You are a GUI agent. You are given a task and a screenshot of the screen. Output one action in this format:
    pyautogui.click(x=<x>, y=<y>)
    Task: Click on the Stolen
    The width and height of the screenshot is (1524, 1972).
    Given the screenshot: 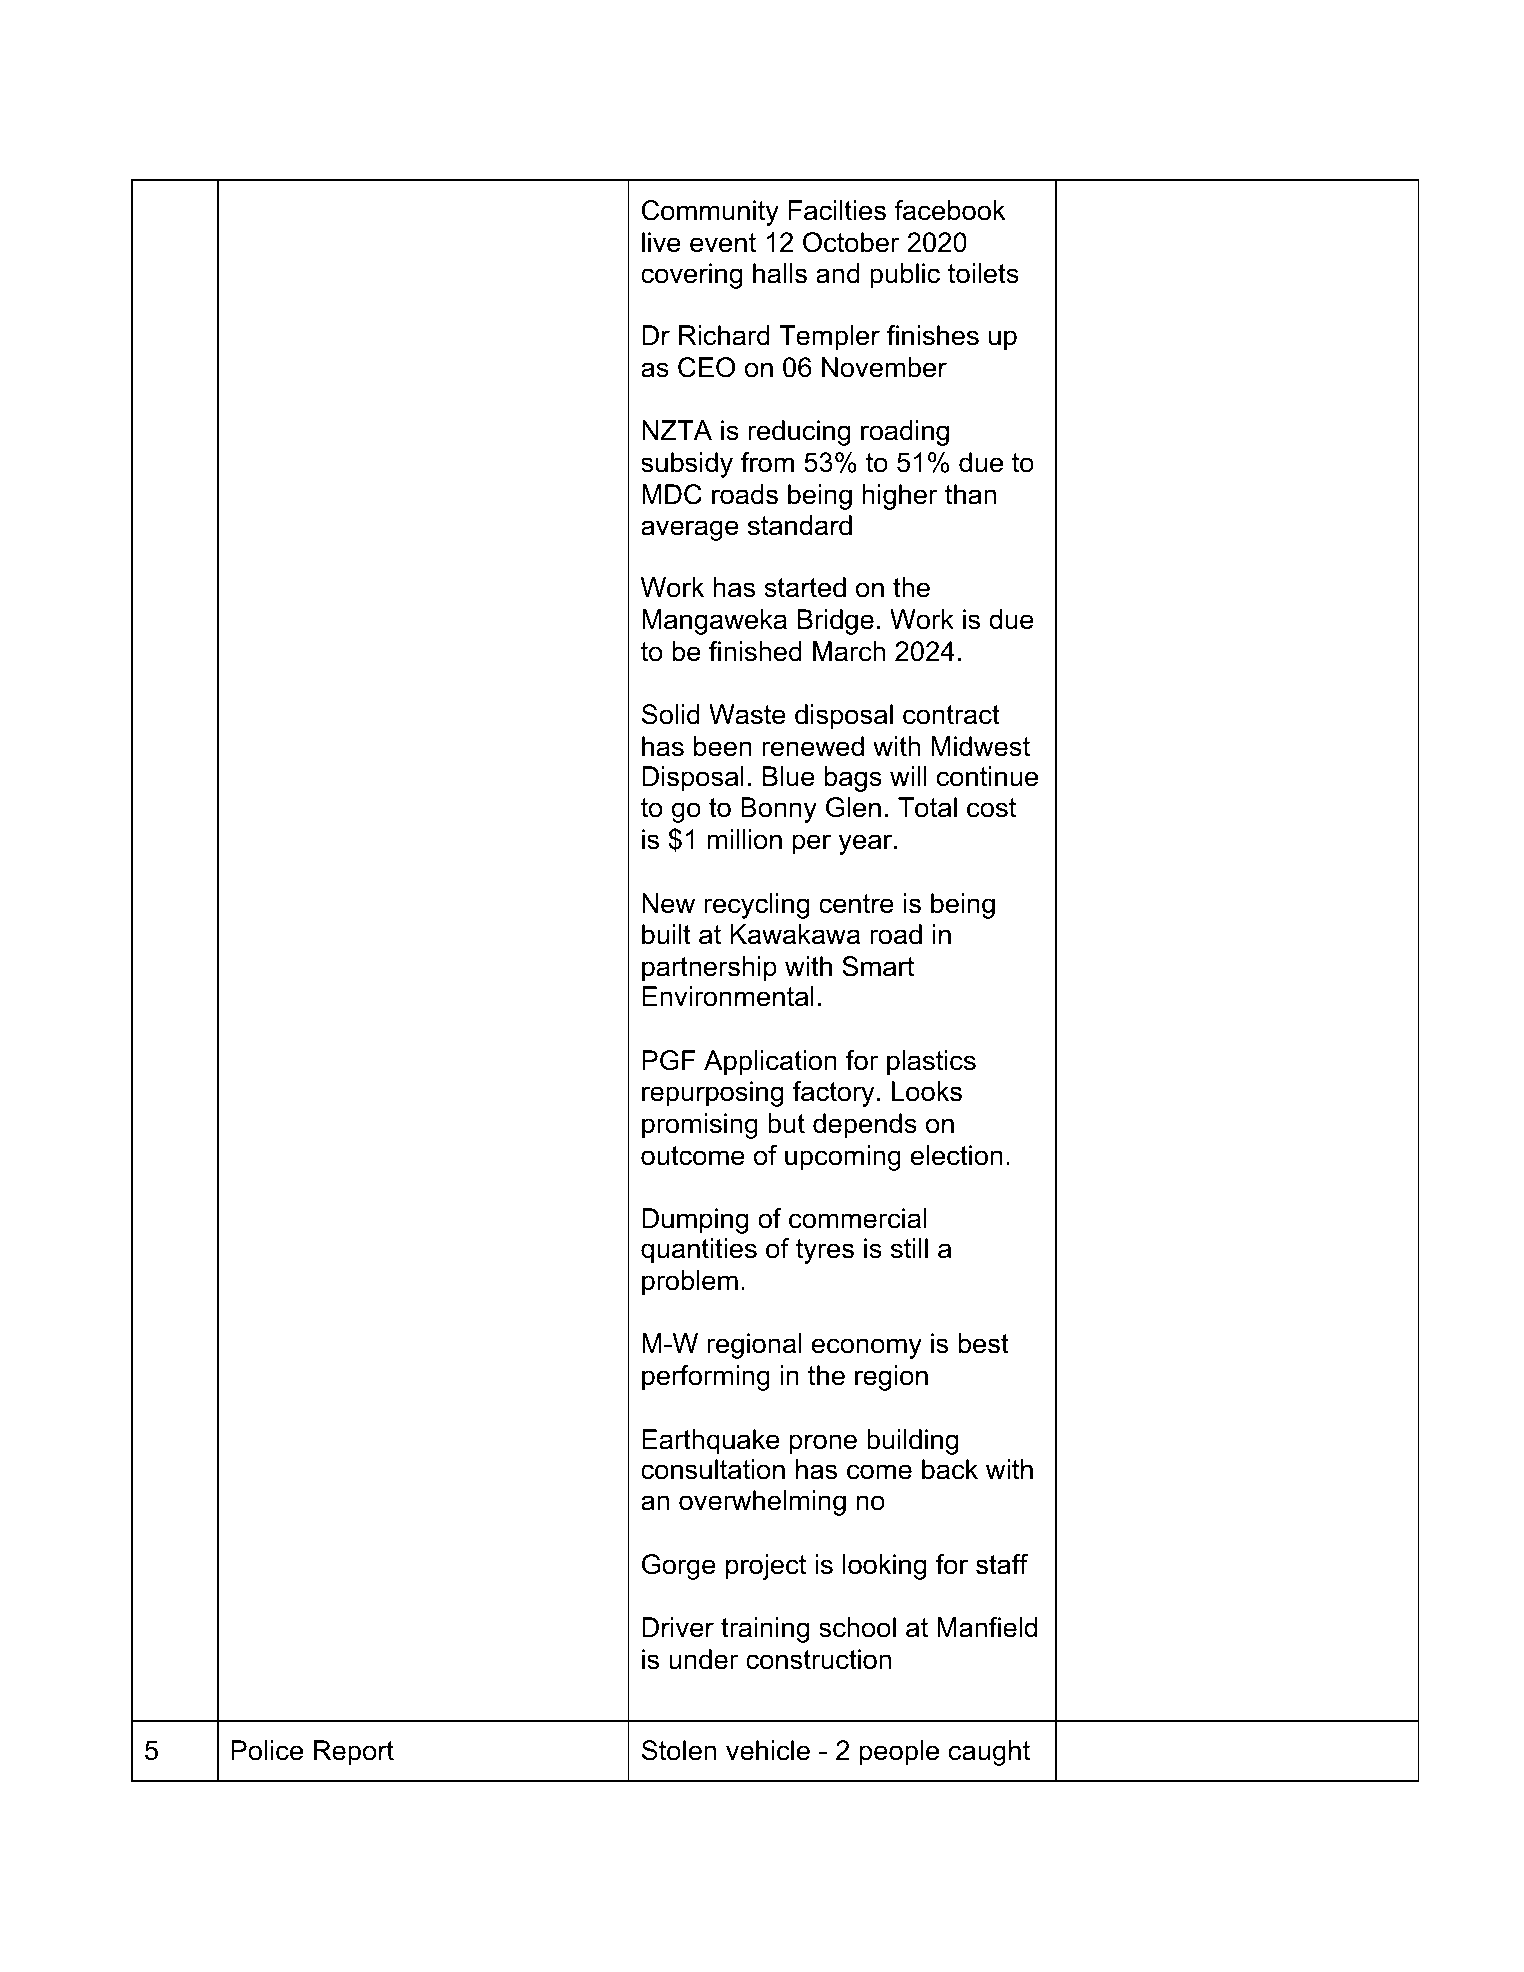 What is the action you would take?
    pyautogui.click(x=679, y=1750)
